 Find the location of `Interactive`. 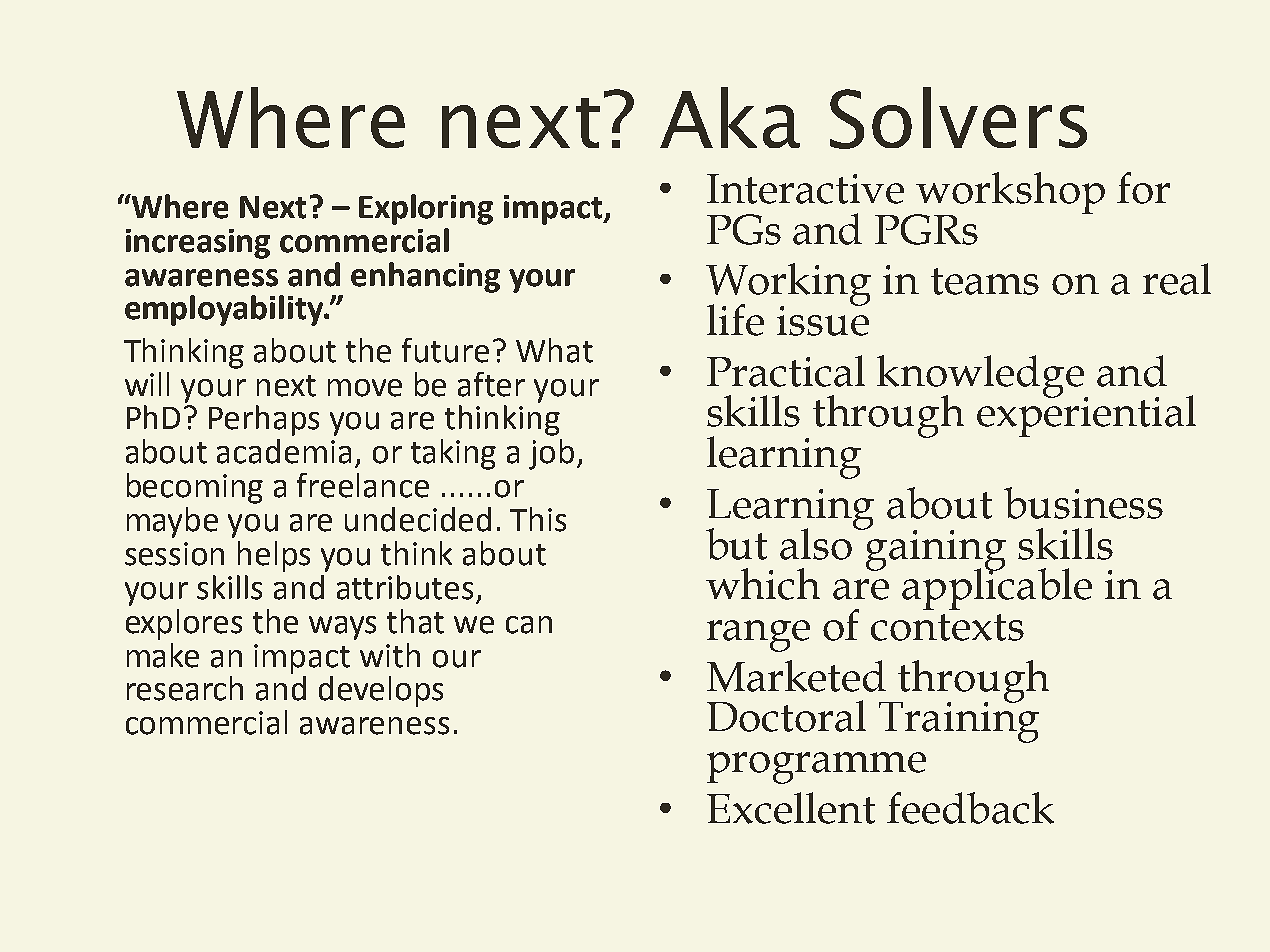

Interactive is located at coordinates (805, 189).
